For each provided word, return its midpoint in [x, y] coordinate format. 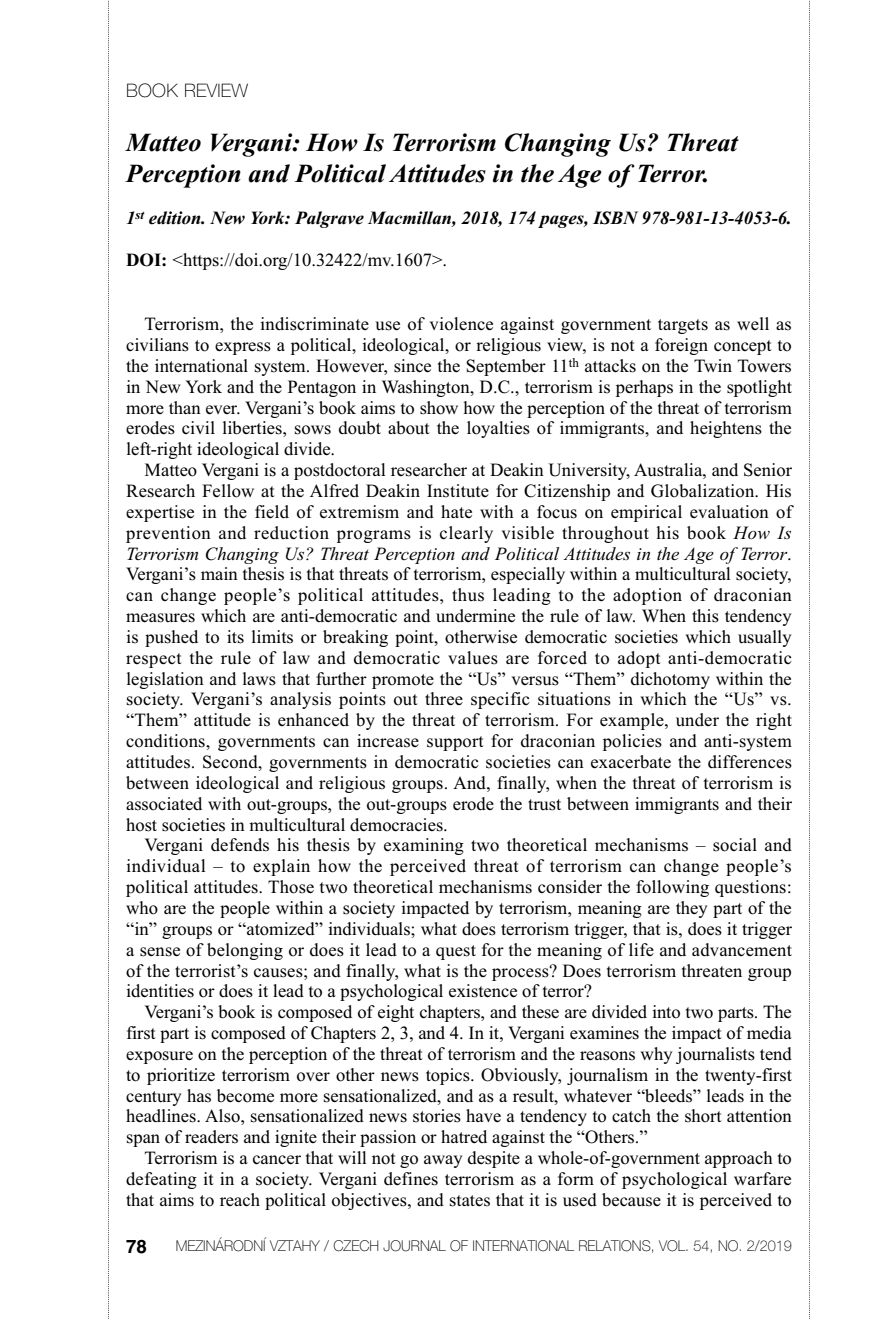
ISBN [615, 218]
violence [461, 324]
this [705, 616]
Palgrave [329, 219]
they [691, 909]
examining [424, 846]
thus [468, 595]
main [219, 573]
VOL [673, 1246]
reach [240, 1200]
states [470, 1201]
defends [240, 845]
